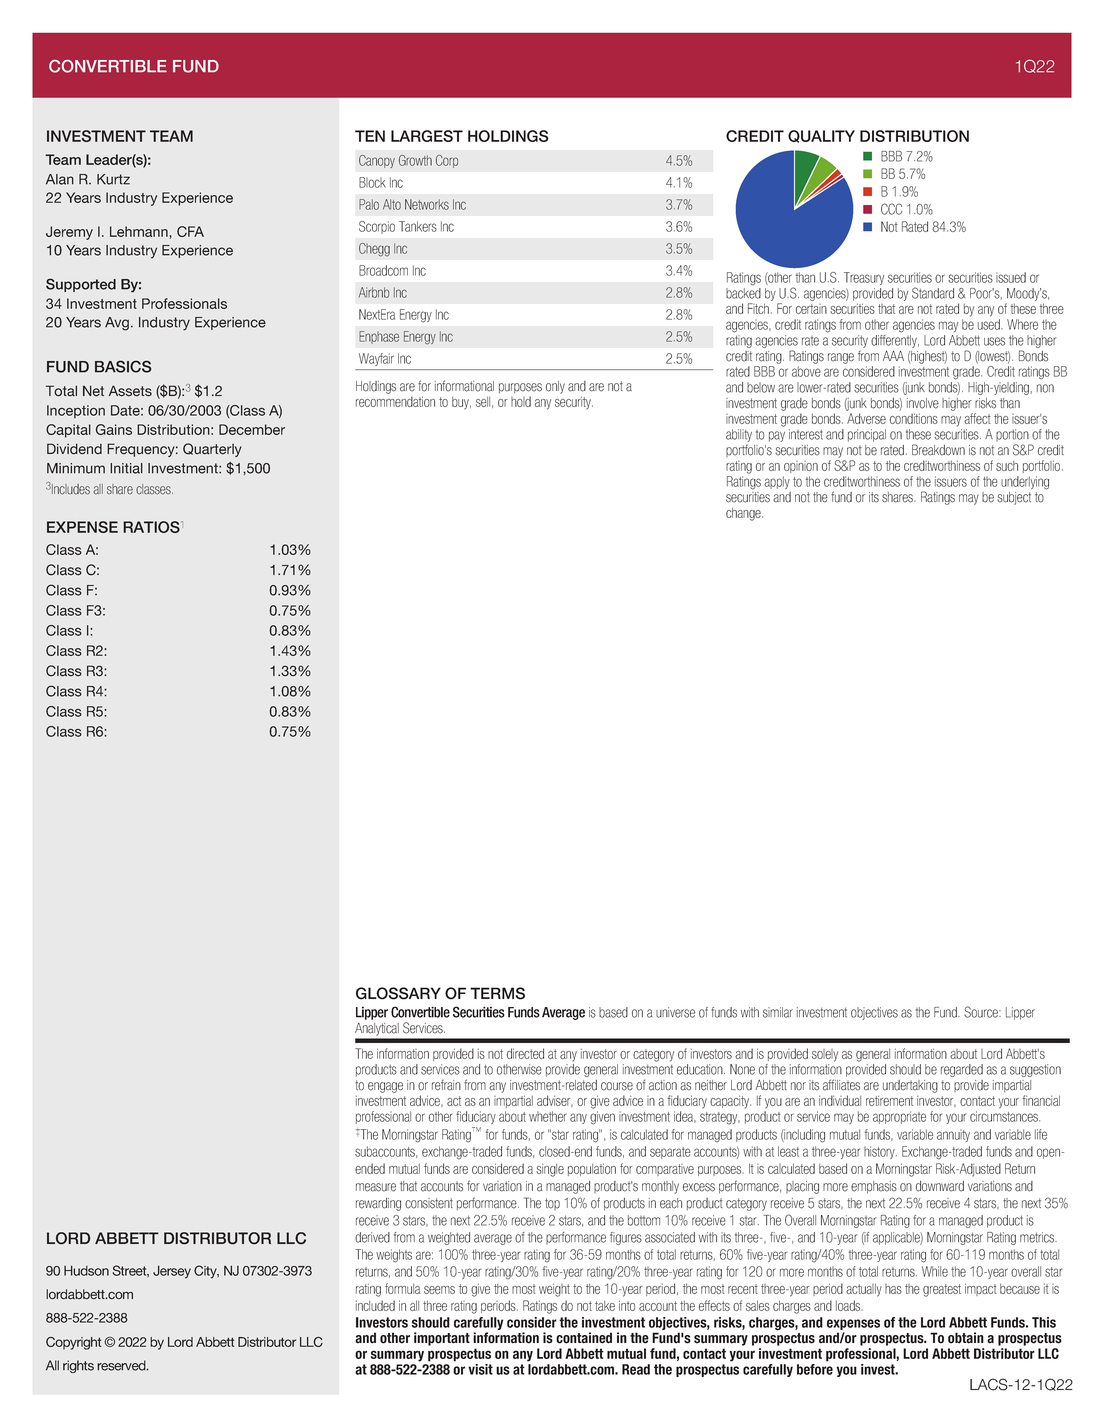  Describe the element at coordinates (113, 179) in the screenshot. I see `Kurtz` at that location.
